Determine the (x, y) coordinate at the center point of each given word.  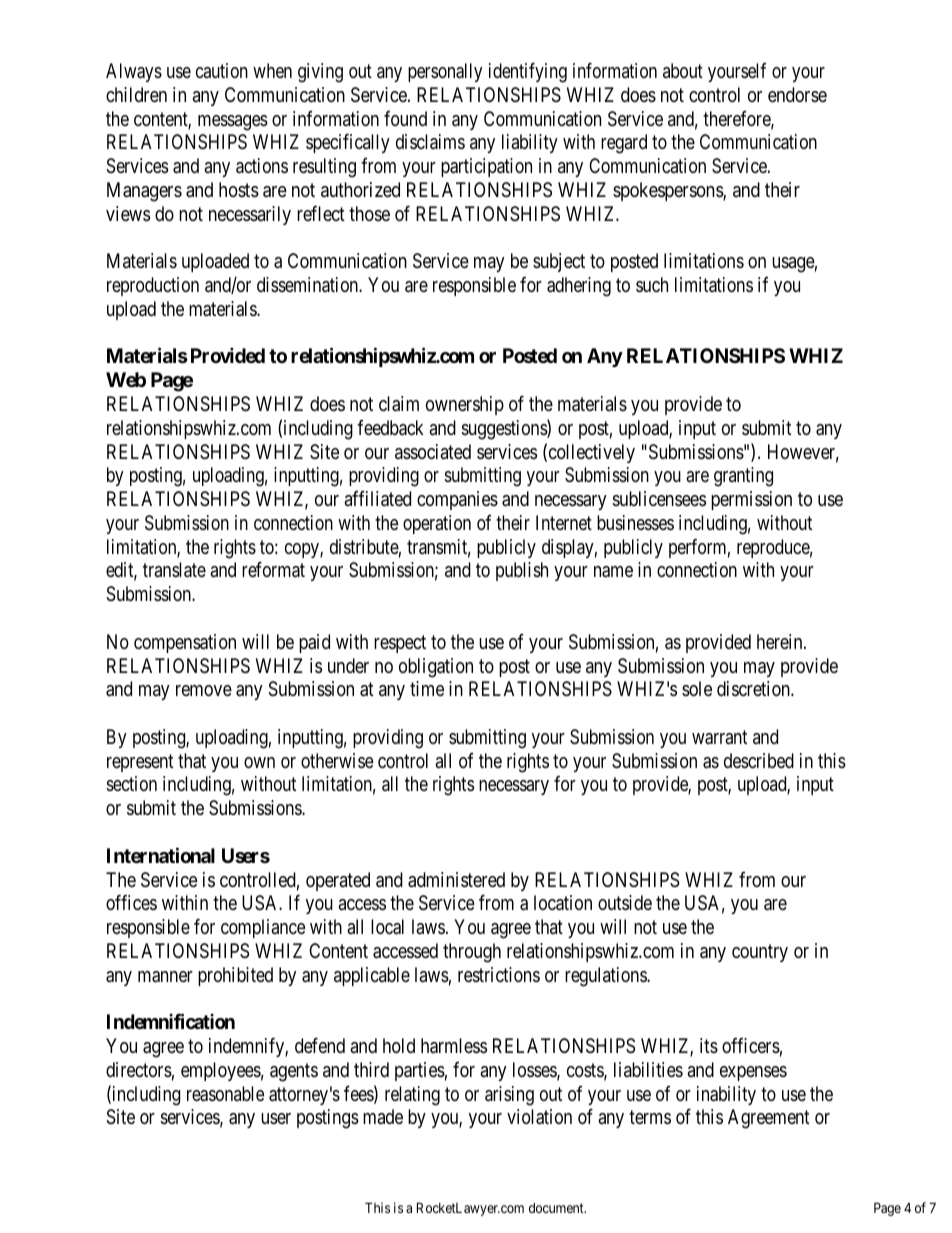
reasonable (225, 1094)
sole (697, 688)
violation (539, 1117)
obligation (436, 668)
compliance (263, 928)
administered (456, 880)
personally (445, 72)
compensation (185, 643)
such (652, 285)
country (760, 953)
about (683, 70)
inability (726, 1095)
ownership (465, 405)
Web (126, 379)
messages (233, 123)
